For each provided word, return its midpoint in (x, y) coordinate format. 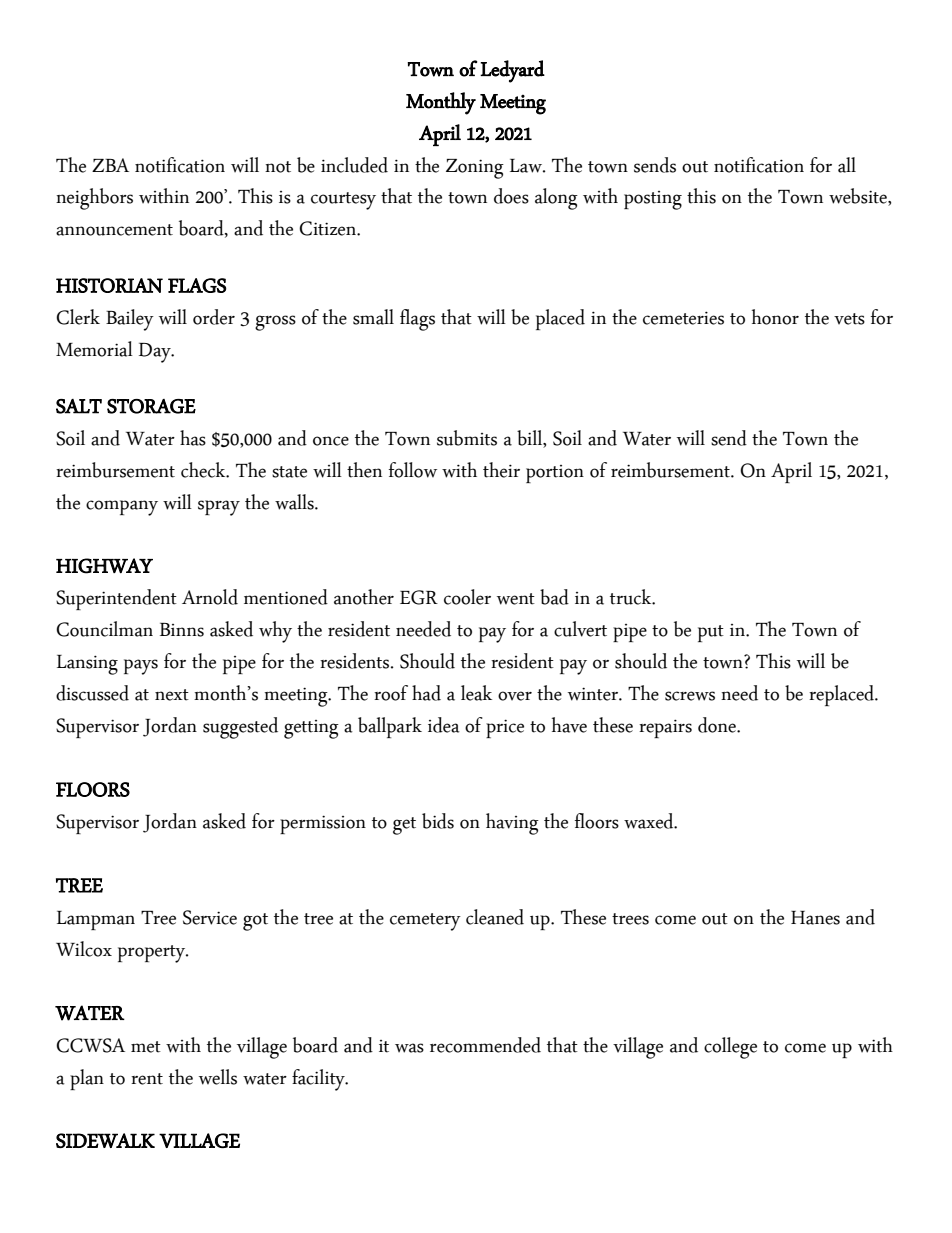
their (501, 470)
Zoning (475, 169)
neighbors (94, 199)
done (718, 725)
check (204, 470)
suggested (240, 728)
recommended (485, 1045)
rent (147, 1079)
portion (555, 474)
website (859, 197)
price (505, 728)
